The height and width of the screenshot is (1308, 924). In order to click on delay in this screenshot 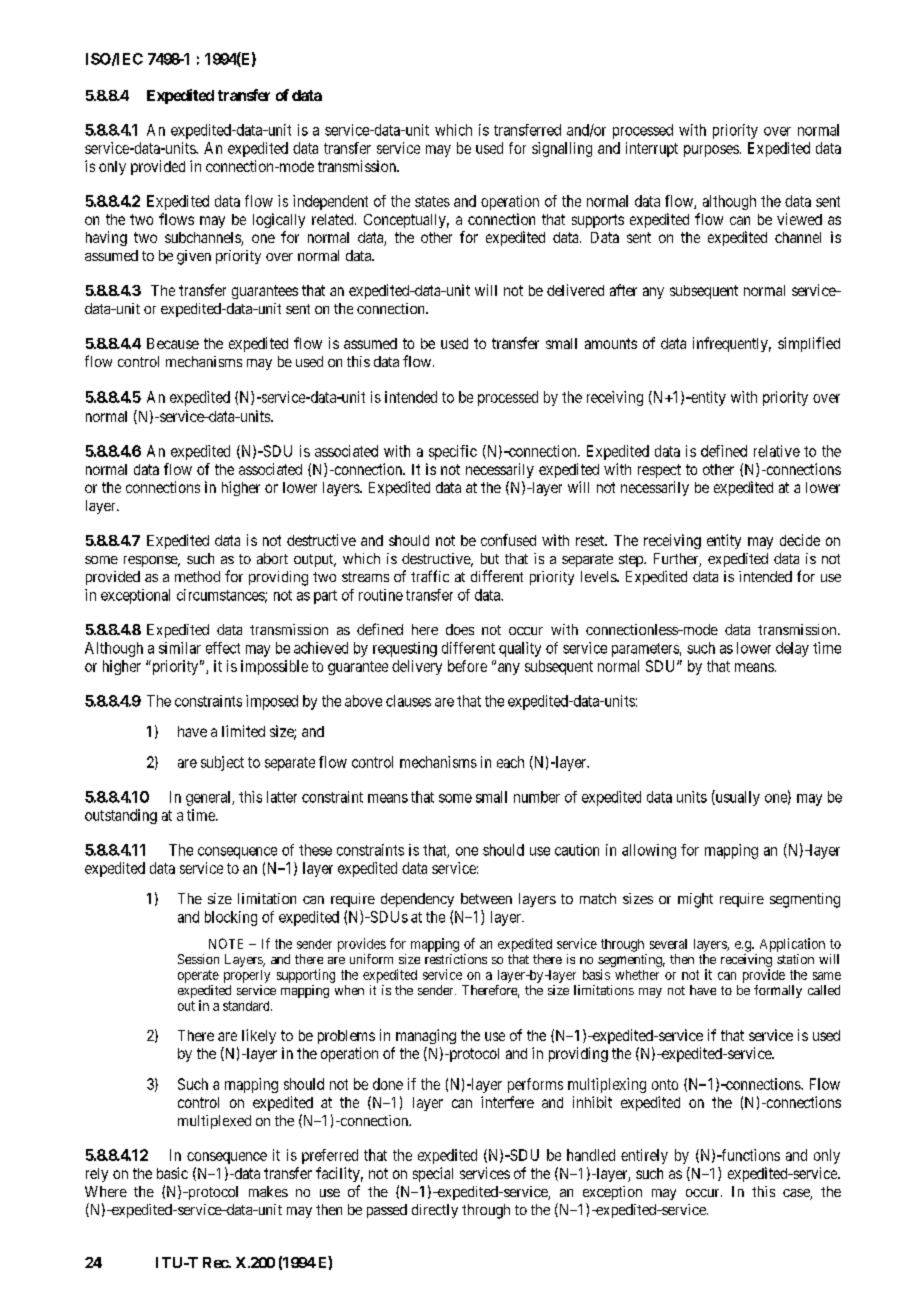, I will do `click(792, 649)`.
